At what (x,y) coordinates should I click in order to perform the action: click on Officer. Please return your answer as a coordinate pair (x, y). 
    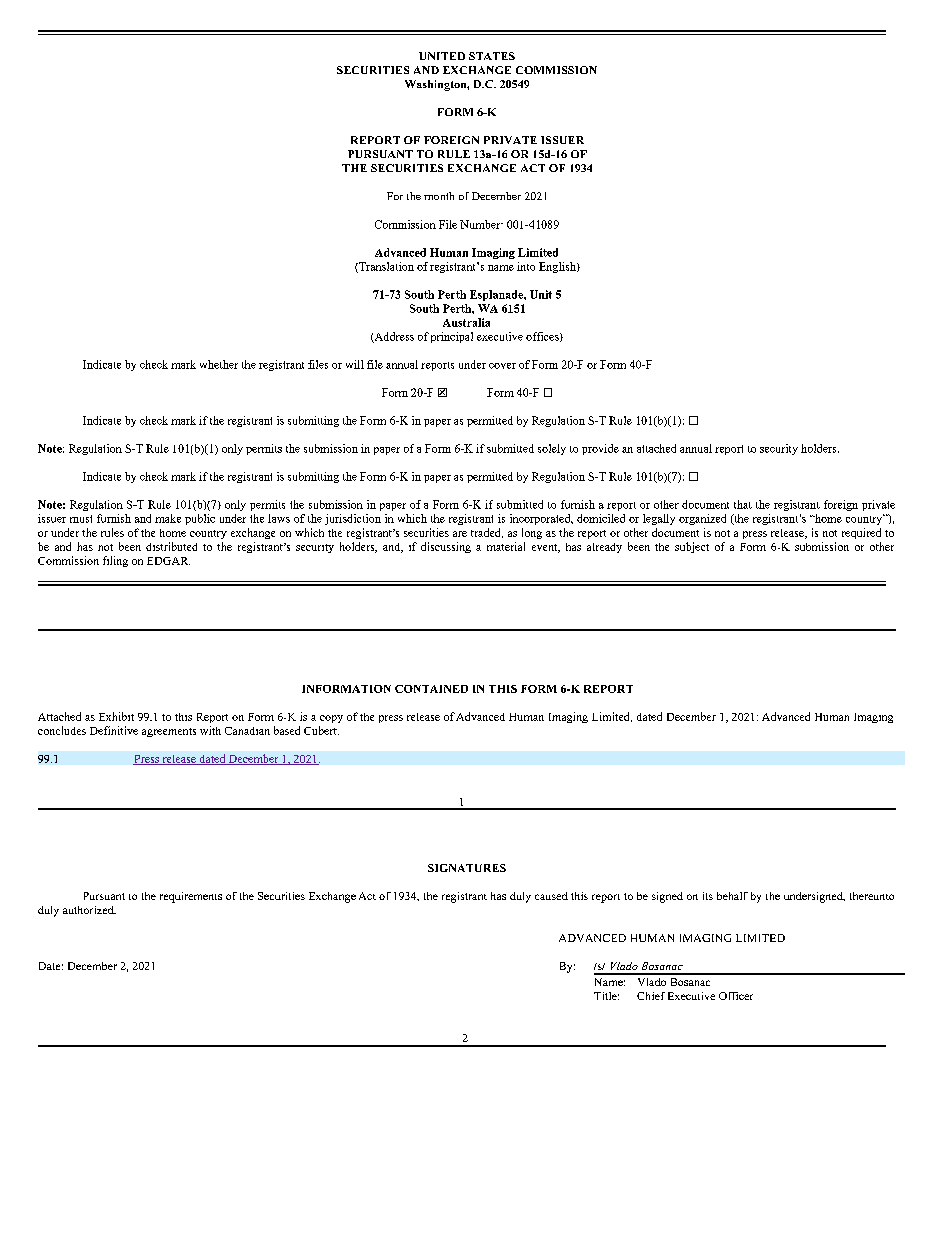
    Looking at the image, I should click on (736, 996).
